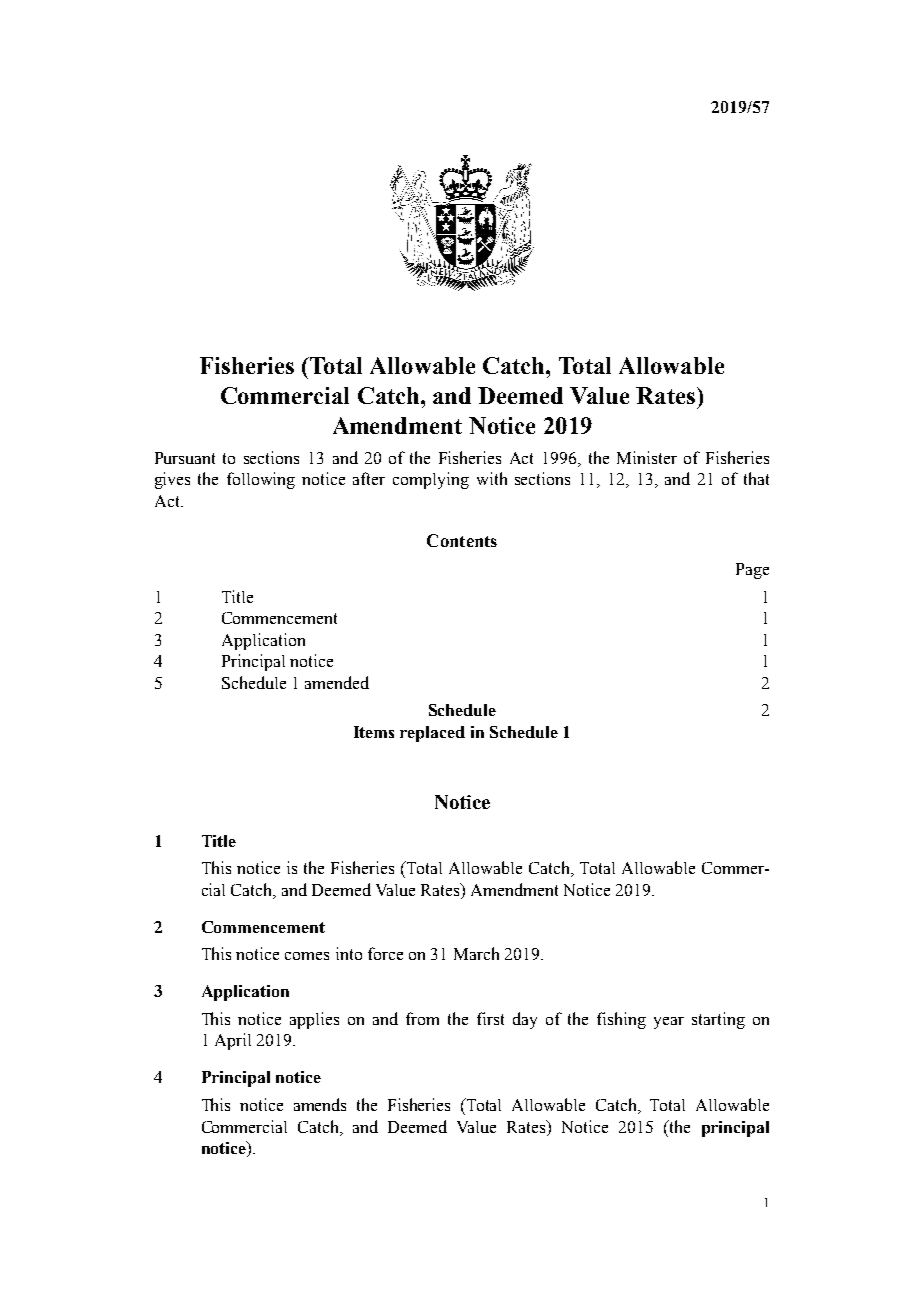 The height and width of the page is (1308, 924). I want to click on Minister, so click(647, 457).
